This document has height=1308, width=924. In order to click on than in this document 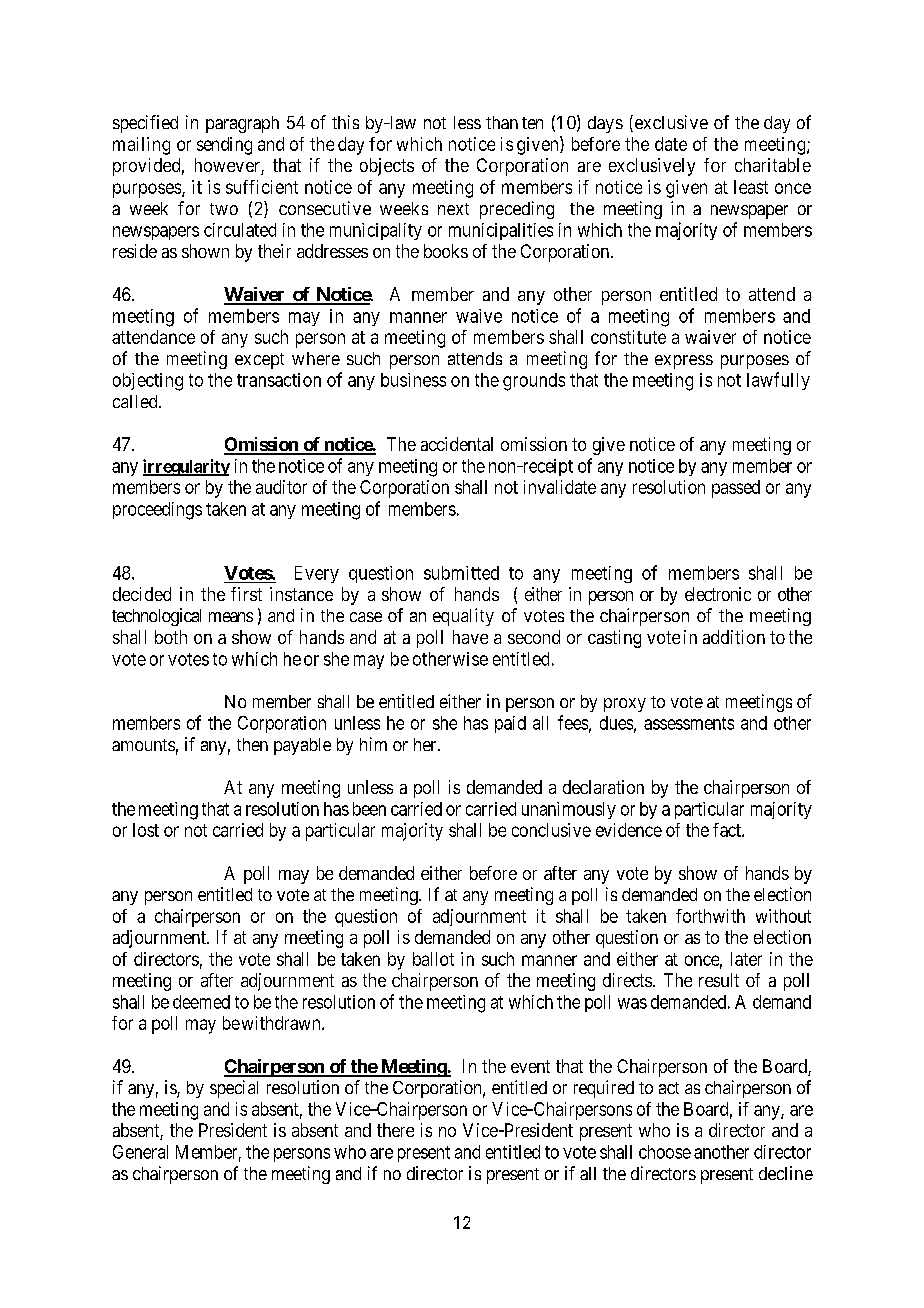, I will do `click(502, 122)`.
